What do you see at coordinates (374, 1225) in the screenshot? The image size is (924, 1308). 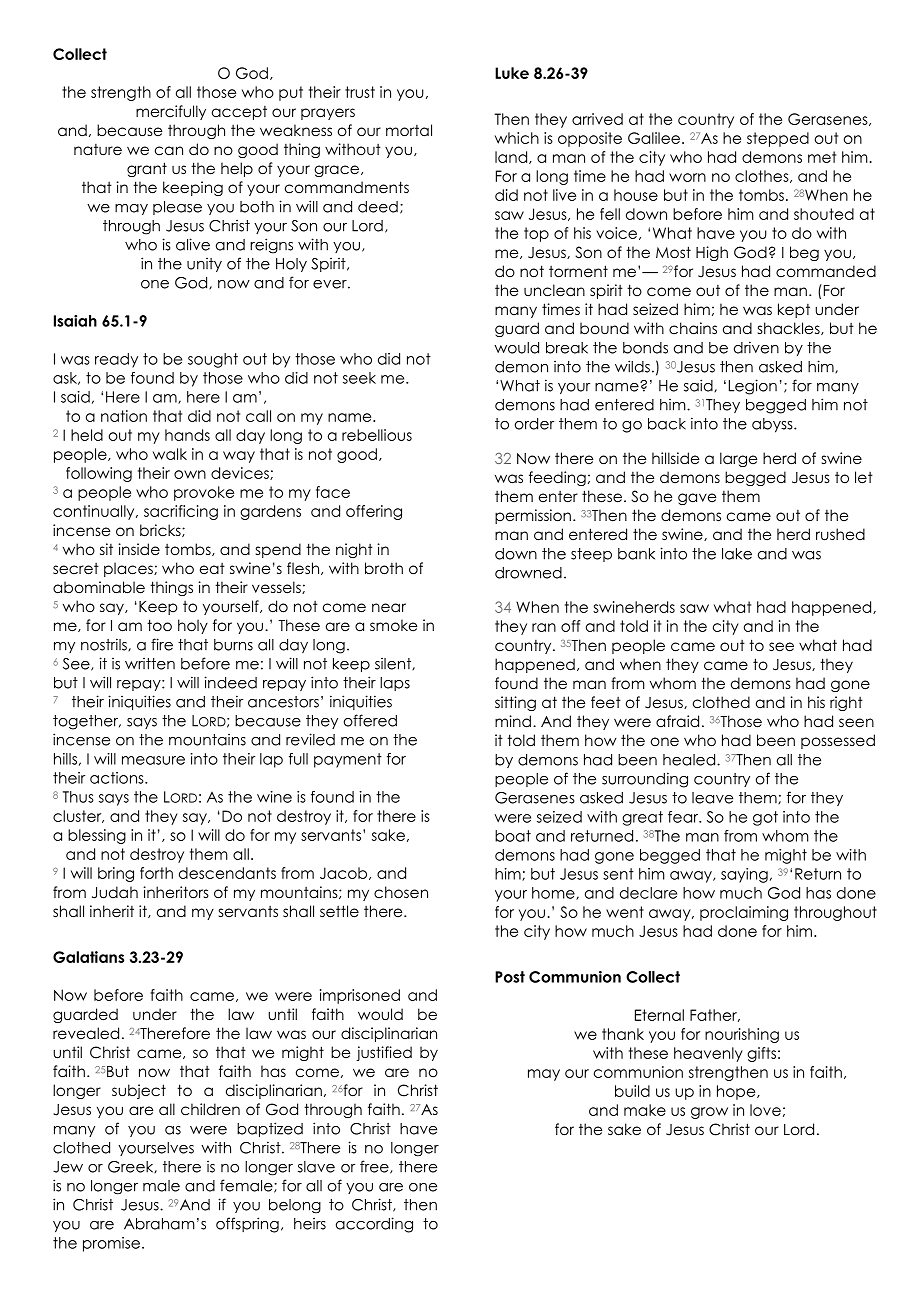 I see `according` at bounding box center [374, 1225].
